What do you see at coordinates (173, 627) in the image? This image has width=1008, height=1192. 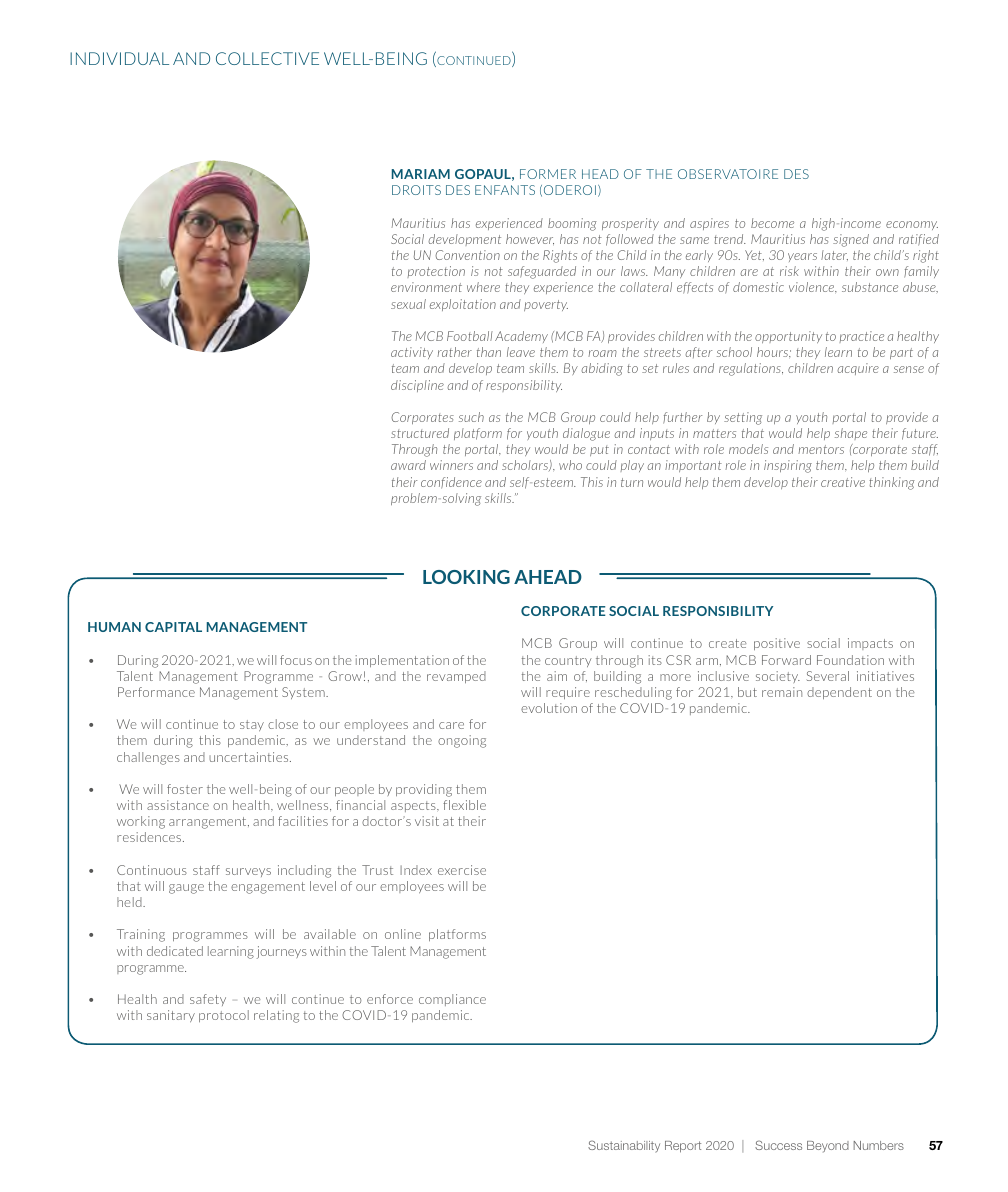 I see `CAPITAL` at bounding box center [173, 627].
